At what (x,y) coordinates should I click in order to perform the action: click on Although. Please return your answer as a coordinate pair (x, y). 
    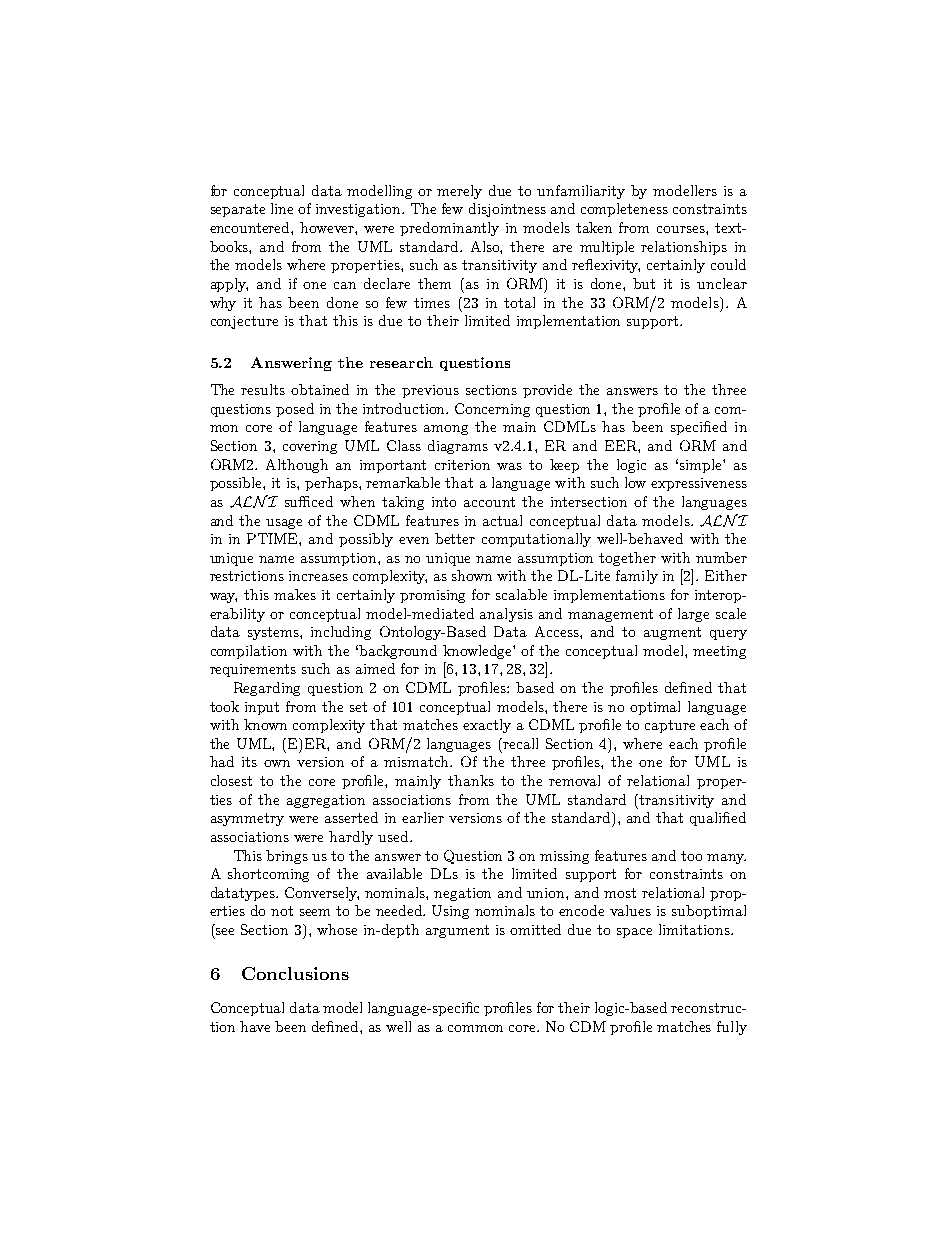
    Looking at the image, I should click on (297, 466).
